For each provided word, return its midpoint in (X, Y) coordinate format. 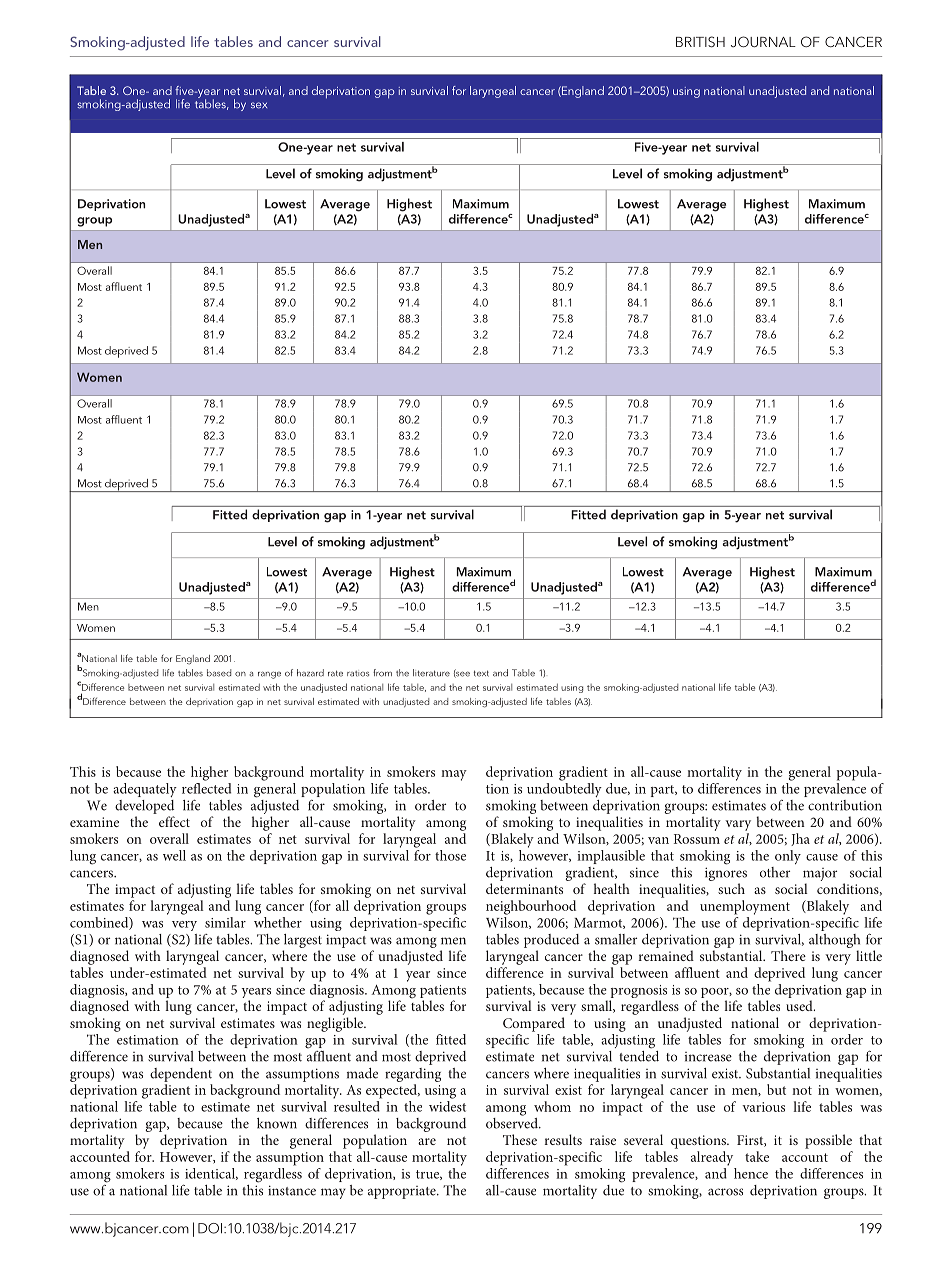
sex (259, 105)
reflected (206, 788)
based (219, 673)
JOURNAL (763, 42)
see (462, 673)
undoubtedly (564, 790)
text (481, 673)
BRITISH (700, 42)
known (277, 1123)
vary (738, 825)
